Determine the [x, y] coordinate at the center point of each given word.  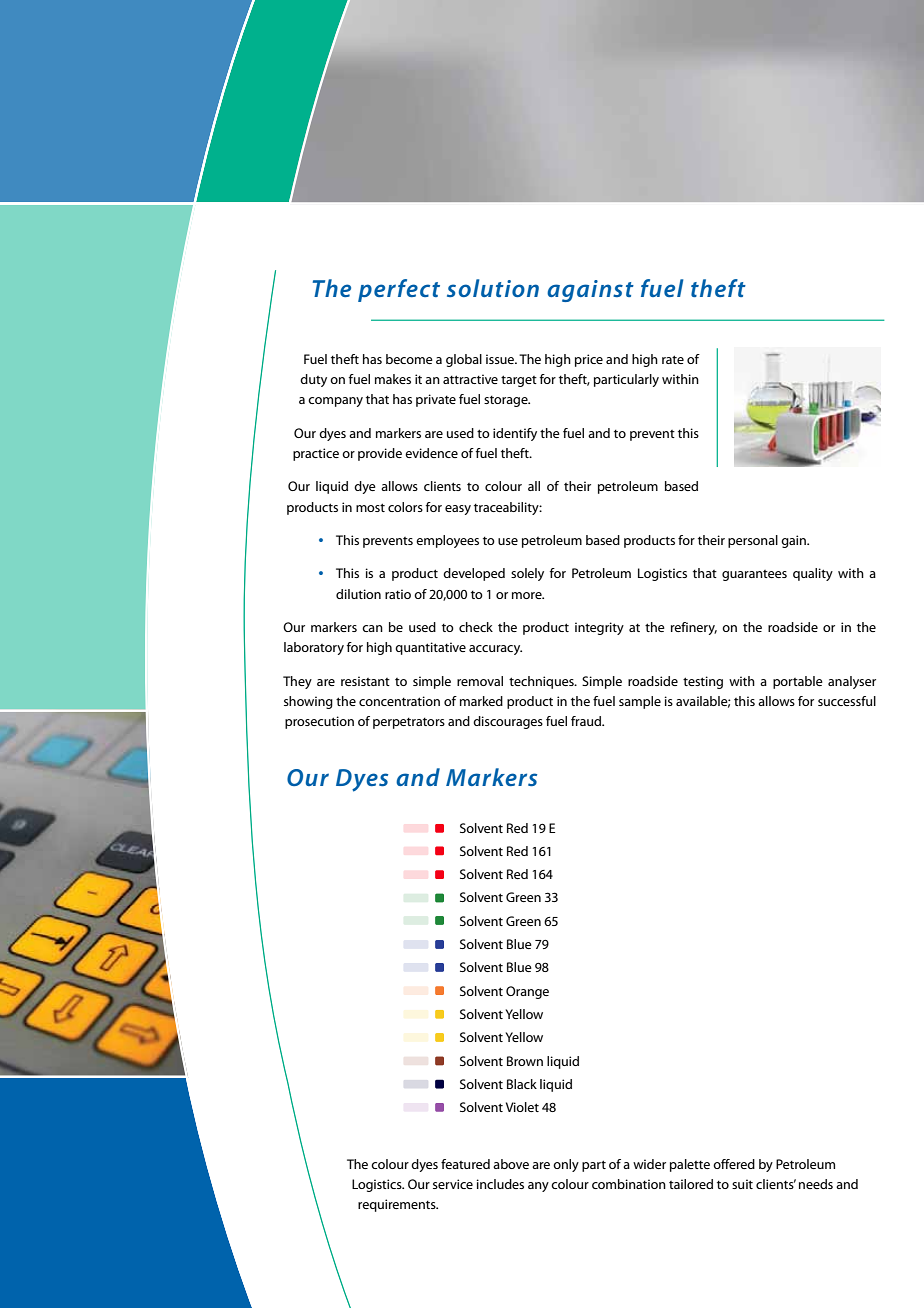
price [589, 360]
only [566, 1165]
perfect [399, 290]
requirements [398, 1205]
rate [673, 359]
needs [816, 1184]
